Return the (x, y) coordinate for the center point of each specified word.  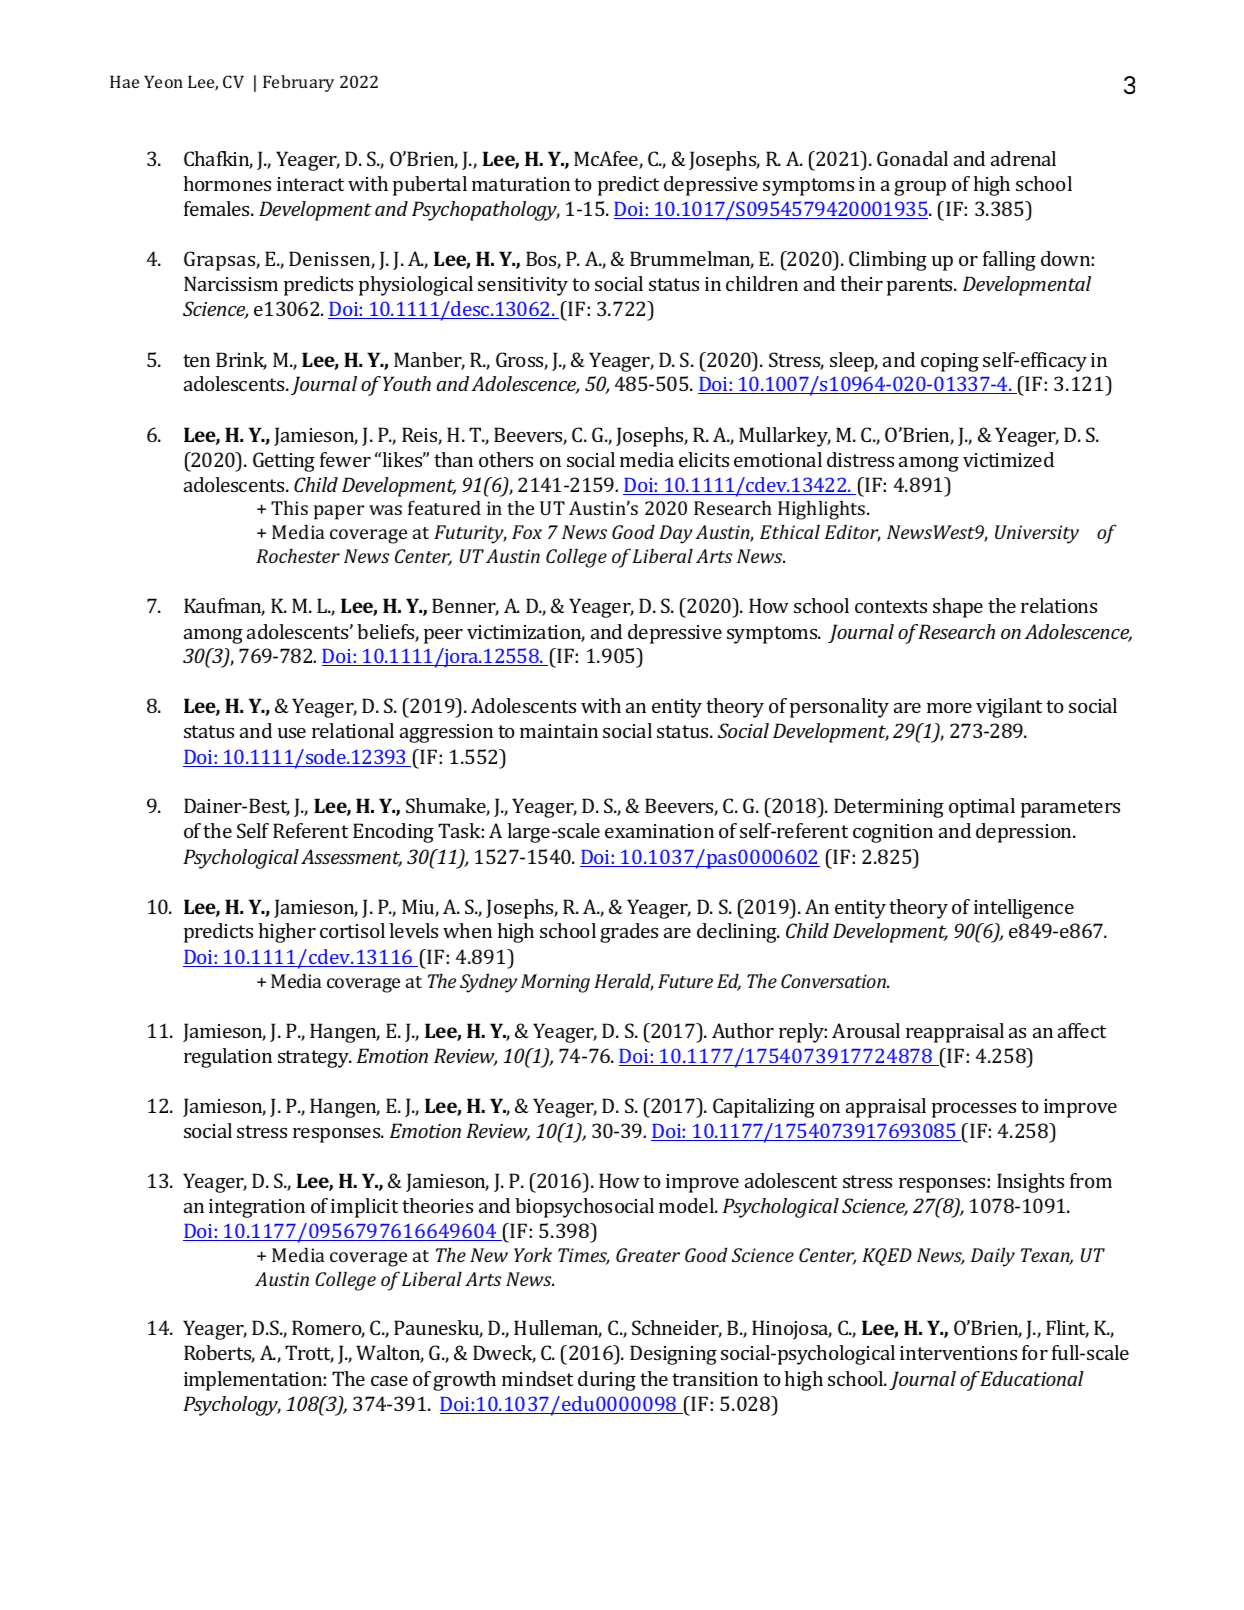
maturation (521, 184)
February (298, 83)
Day (676, 534)
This (289, 508)
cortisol (352, 930)
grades (629, 933)
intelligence (1024, 909)
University (1037, 534)
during (607, 1381)
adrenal (1023, 158)
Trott (309, 1354)
